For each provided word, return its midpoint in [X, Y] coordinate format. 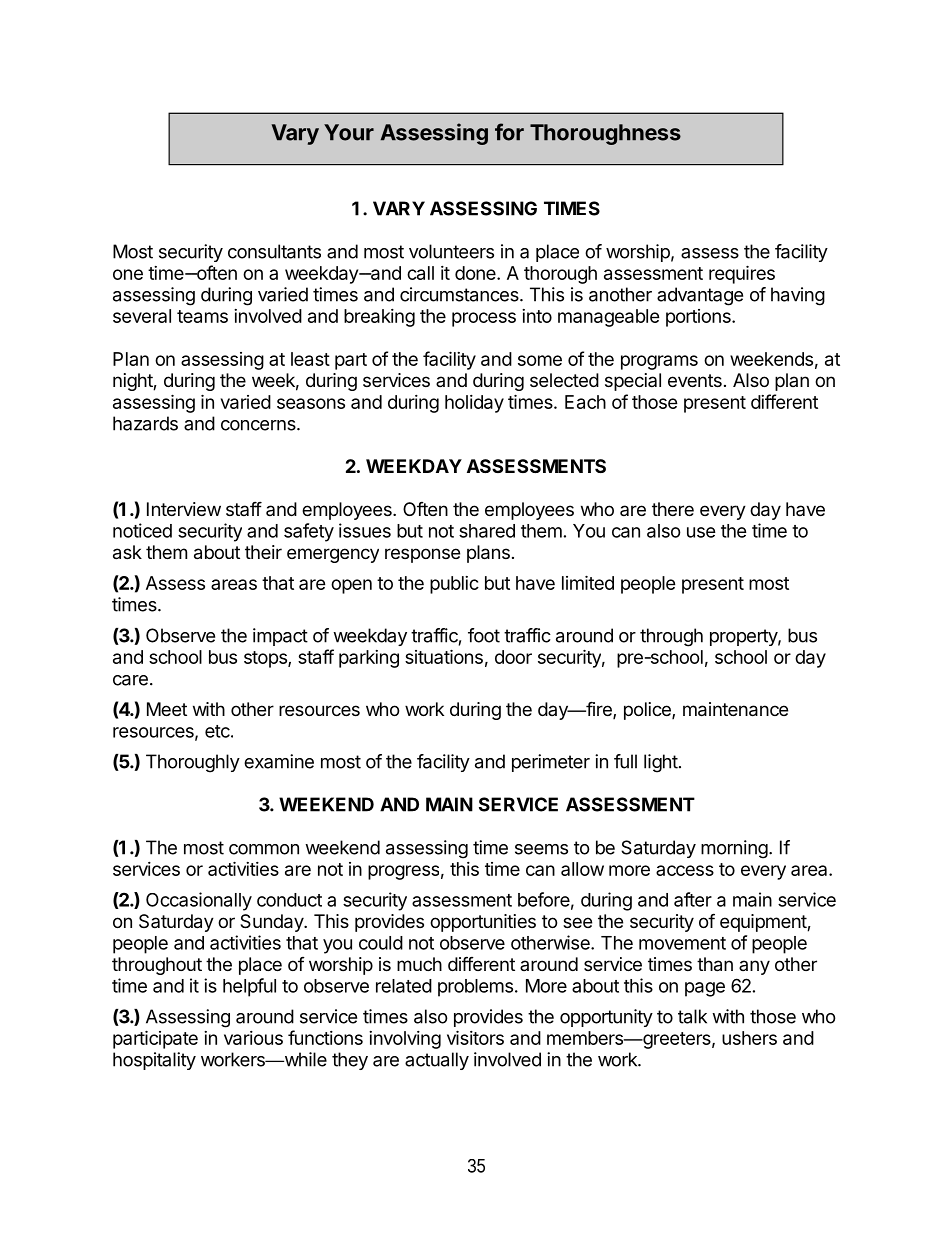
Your [349, 132]
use [701, 532]
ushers [749, 1038]
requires [742, 274]
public [454, 585]
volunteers [451, 251]
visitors [475, 1037]
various [253, 1038]
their [263, 552]
